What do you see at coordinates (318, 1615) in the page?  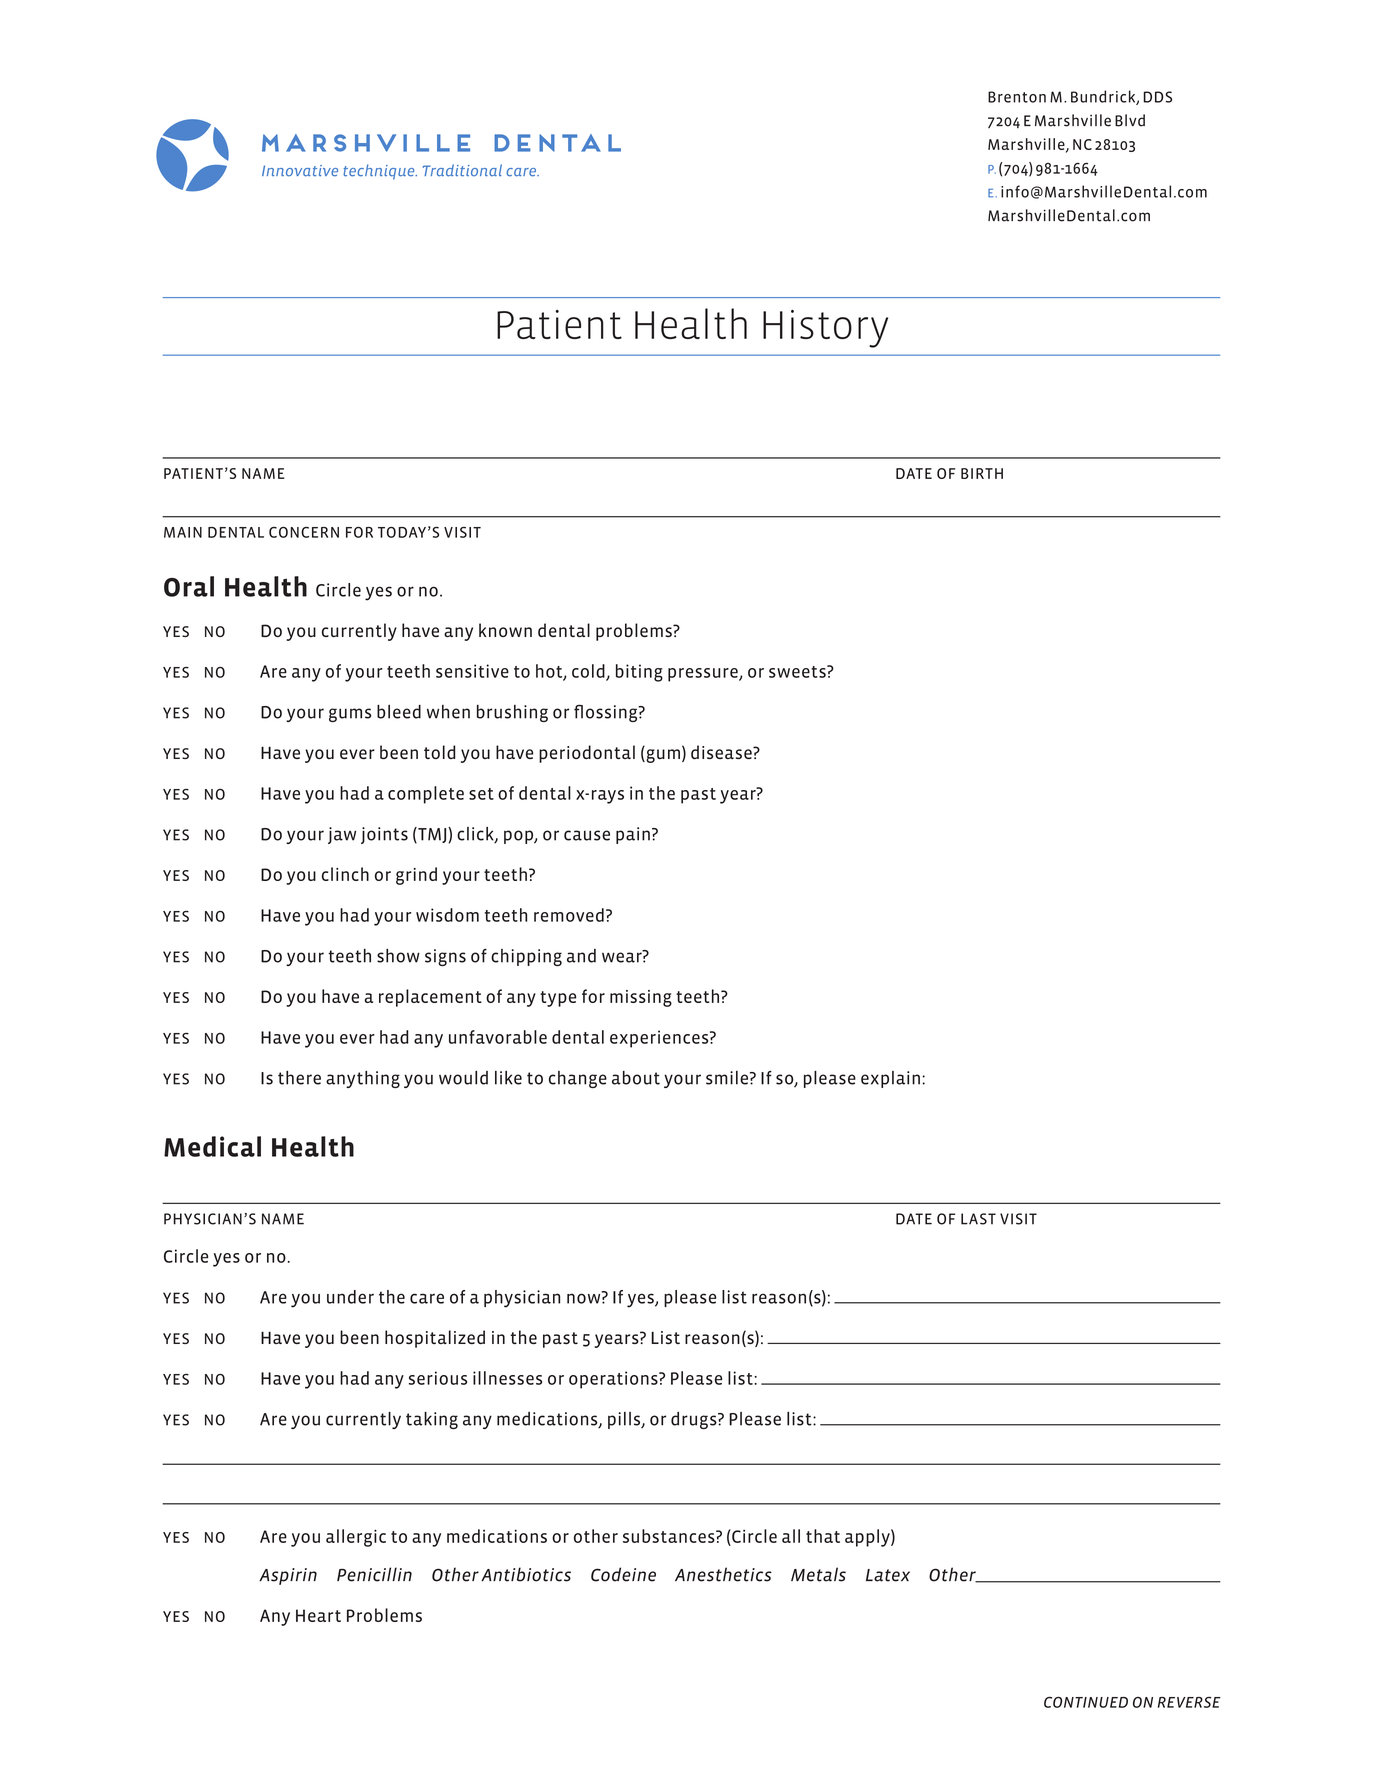 I see `Heart` at bounding box center [318, 1615].
